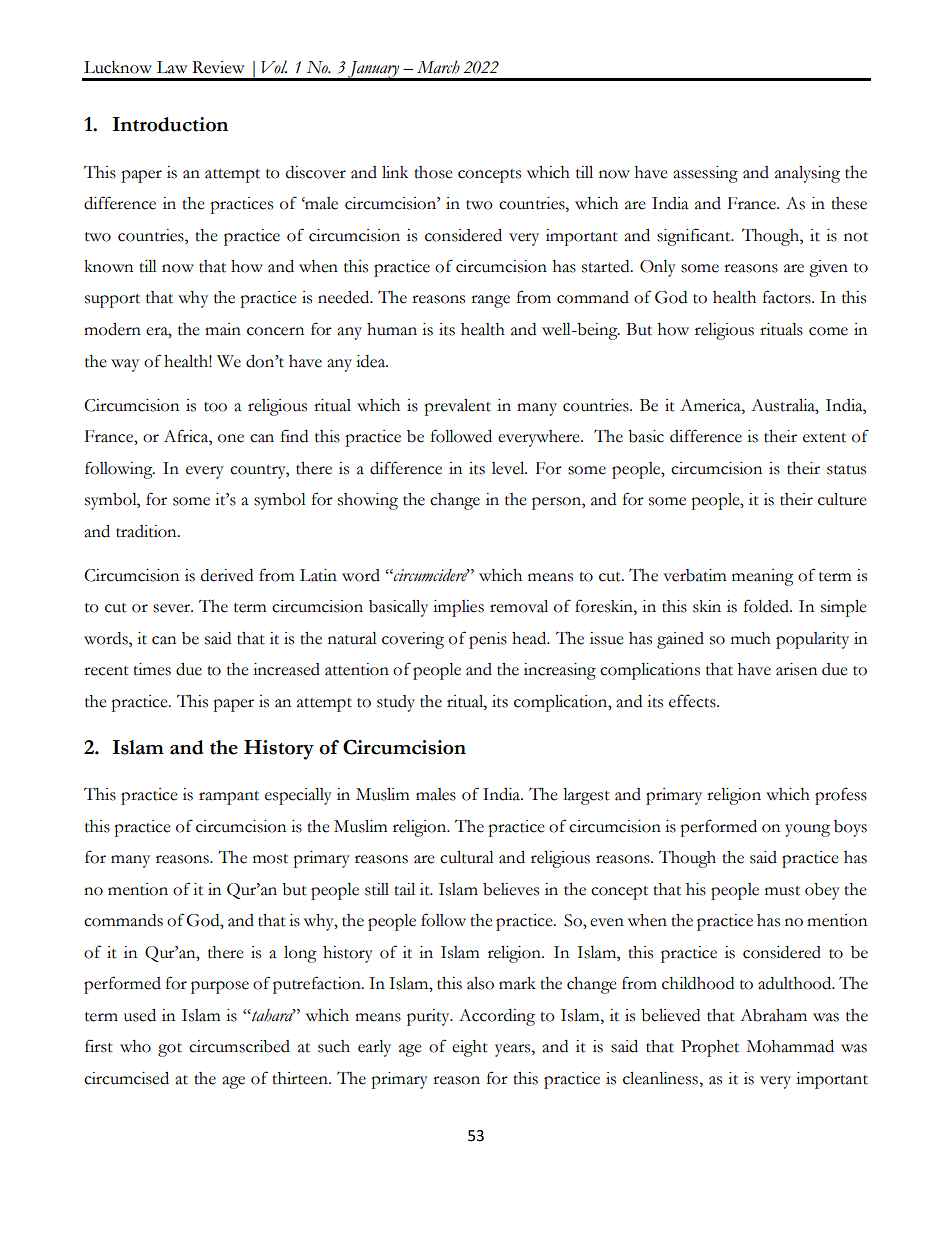  Describe the element at coordinates (438, 67) in the screenshot. I see `March` at that location.
